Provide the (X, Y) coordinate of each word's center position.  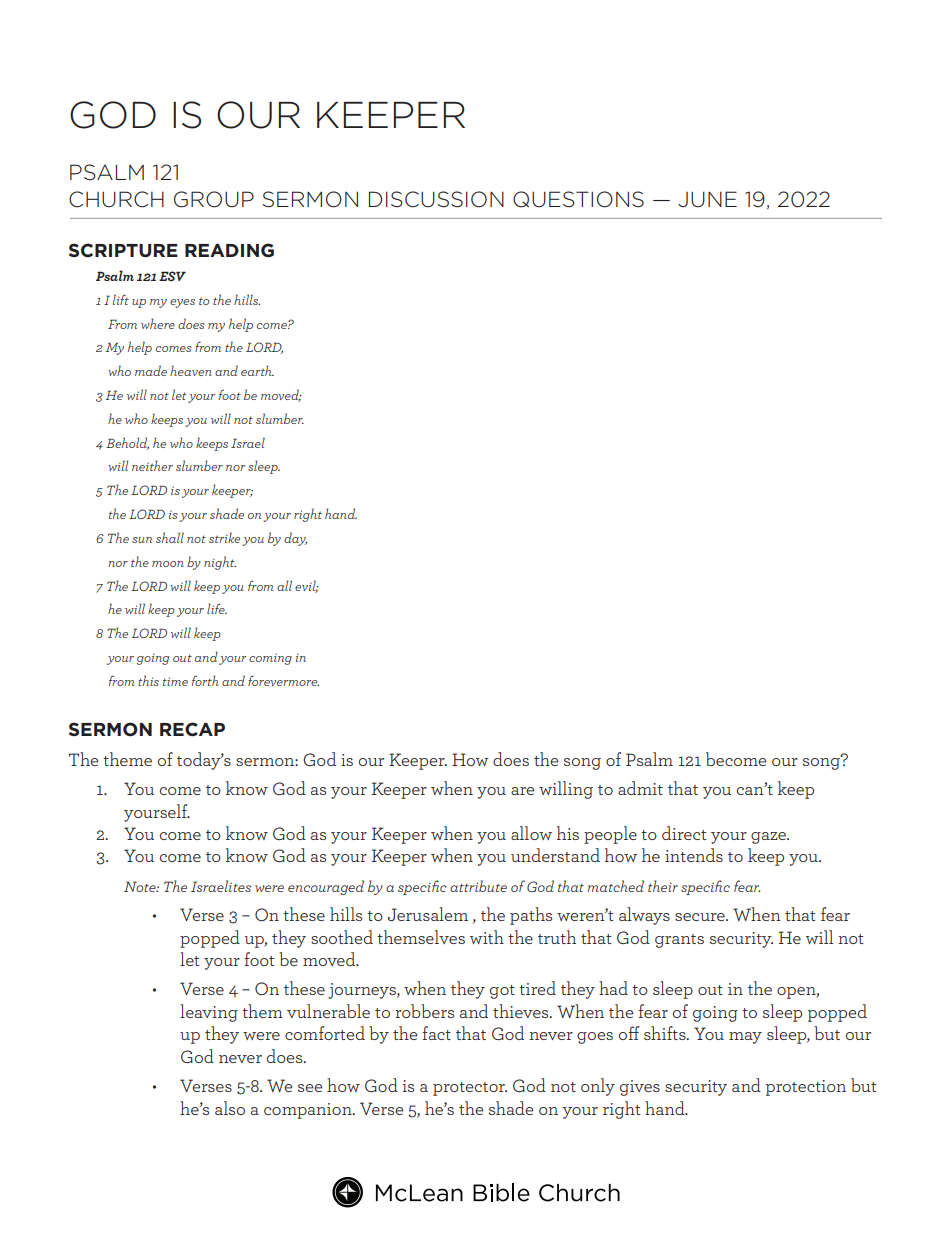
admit (640, 788)
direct (684, 833)
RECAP (192, 729)
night (220, 563)
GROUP (214, 199)
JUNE (707, 199)
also (230, 1108)
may (745, 1038)
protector (470, 1089)
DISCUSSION (436, 199)
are (522, 791)
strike (224, 537)
